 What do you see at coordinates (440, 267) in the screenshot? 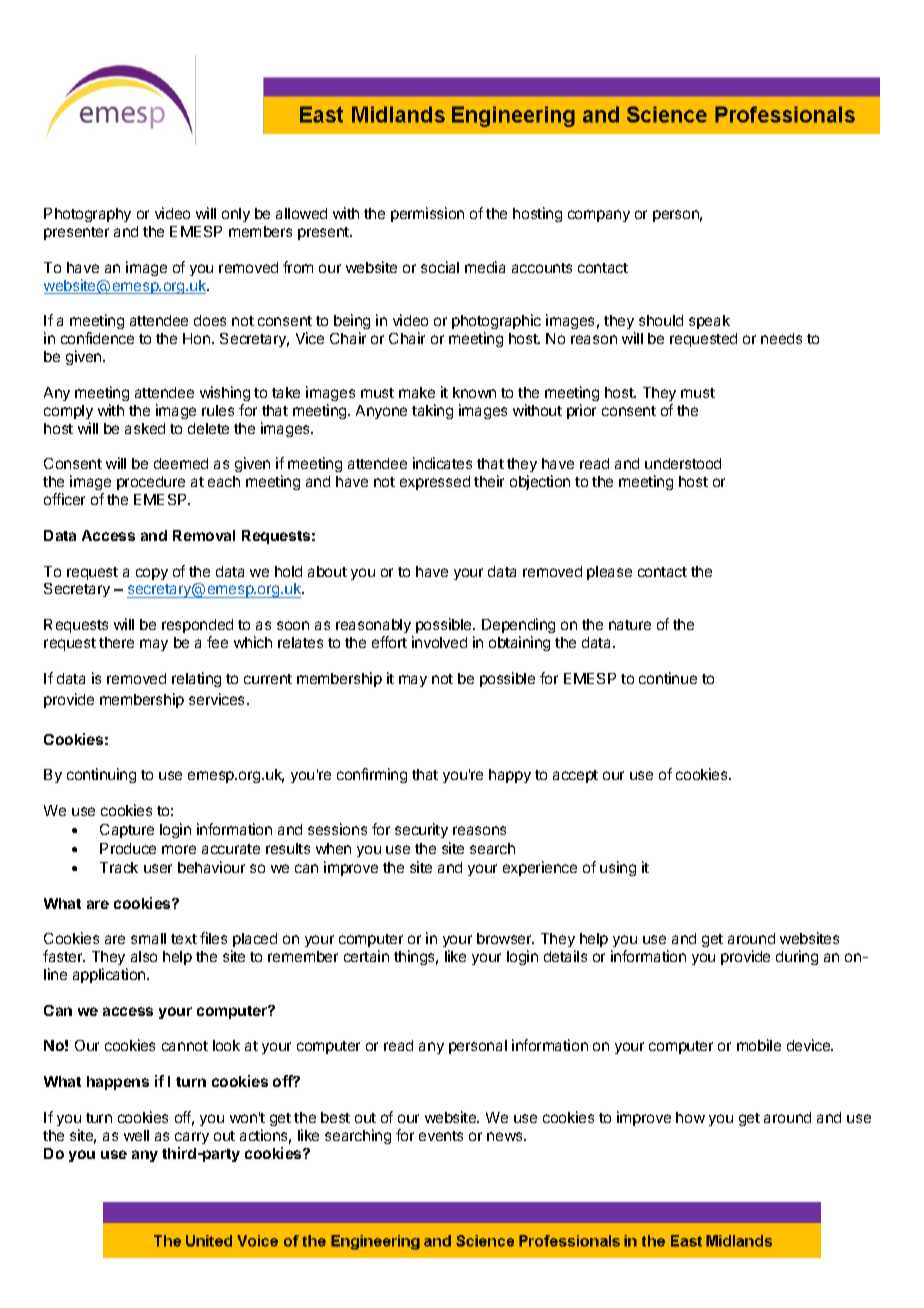
I see `social` at bounding box center [440, 267].
